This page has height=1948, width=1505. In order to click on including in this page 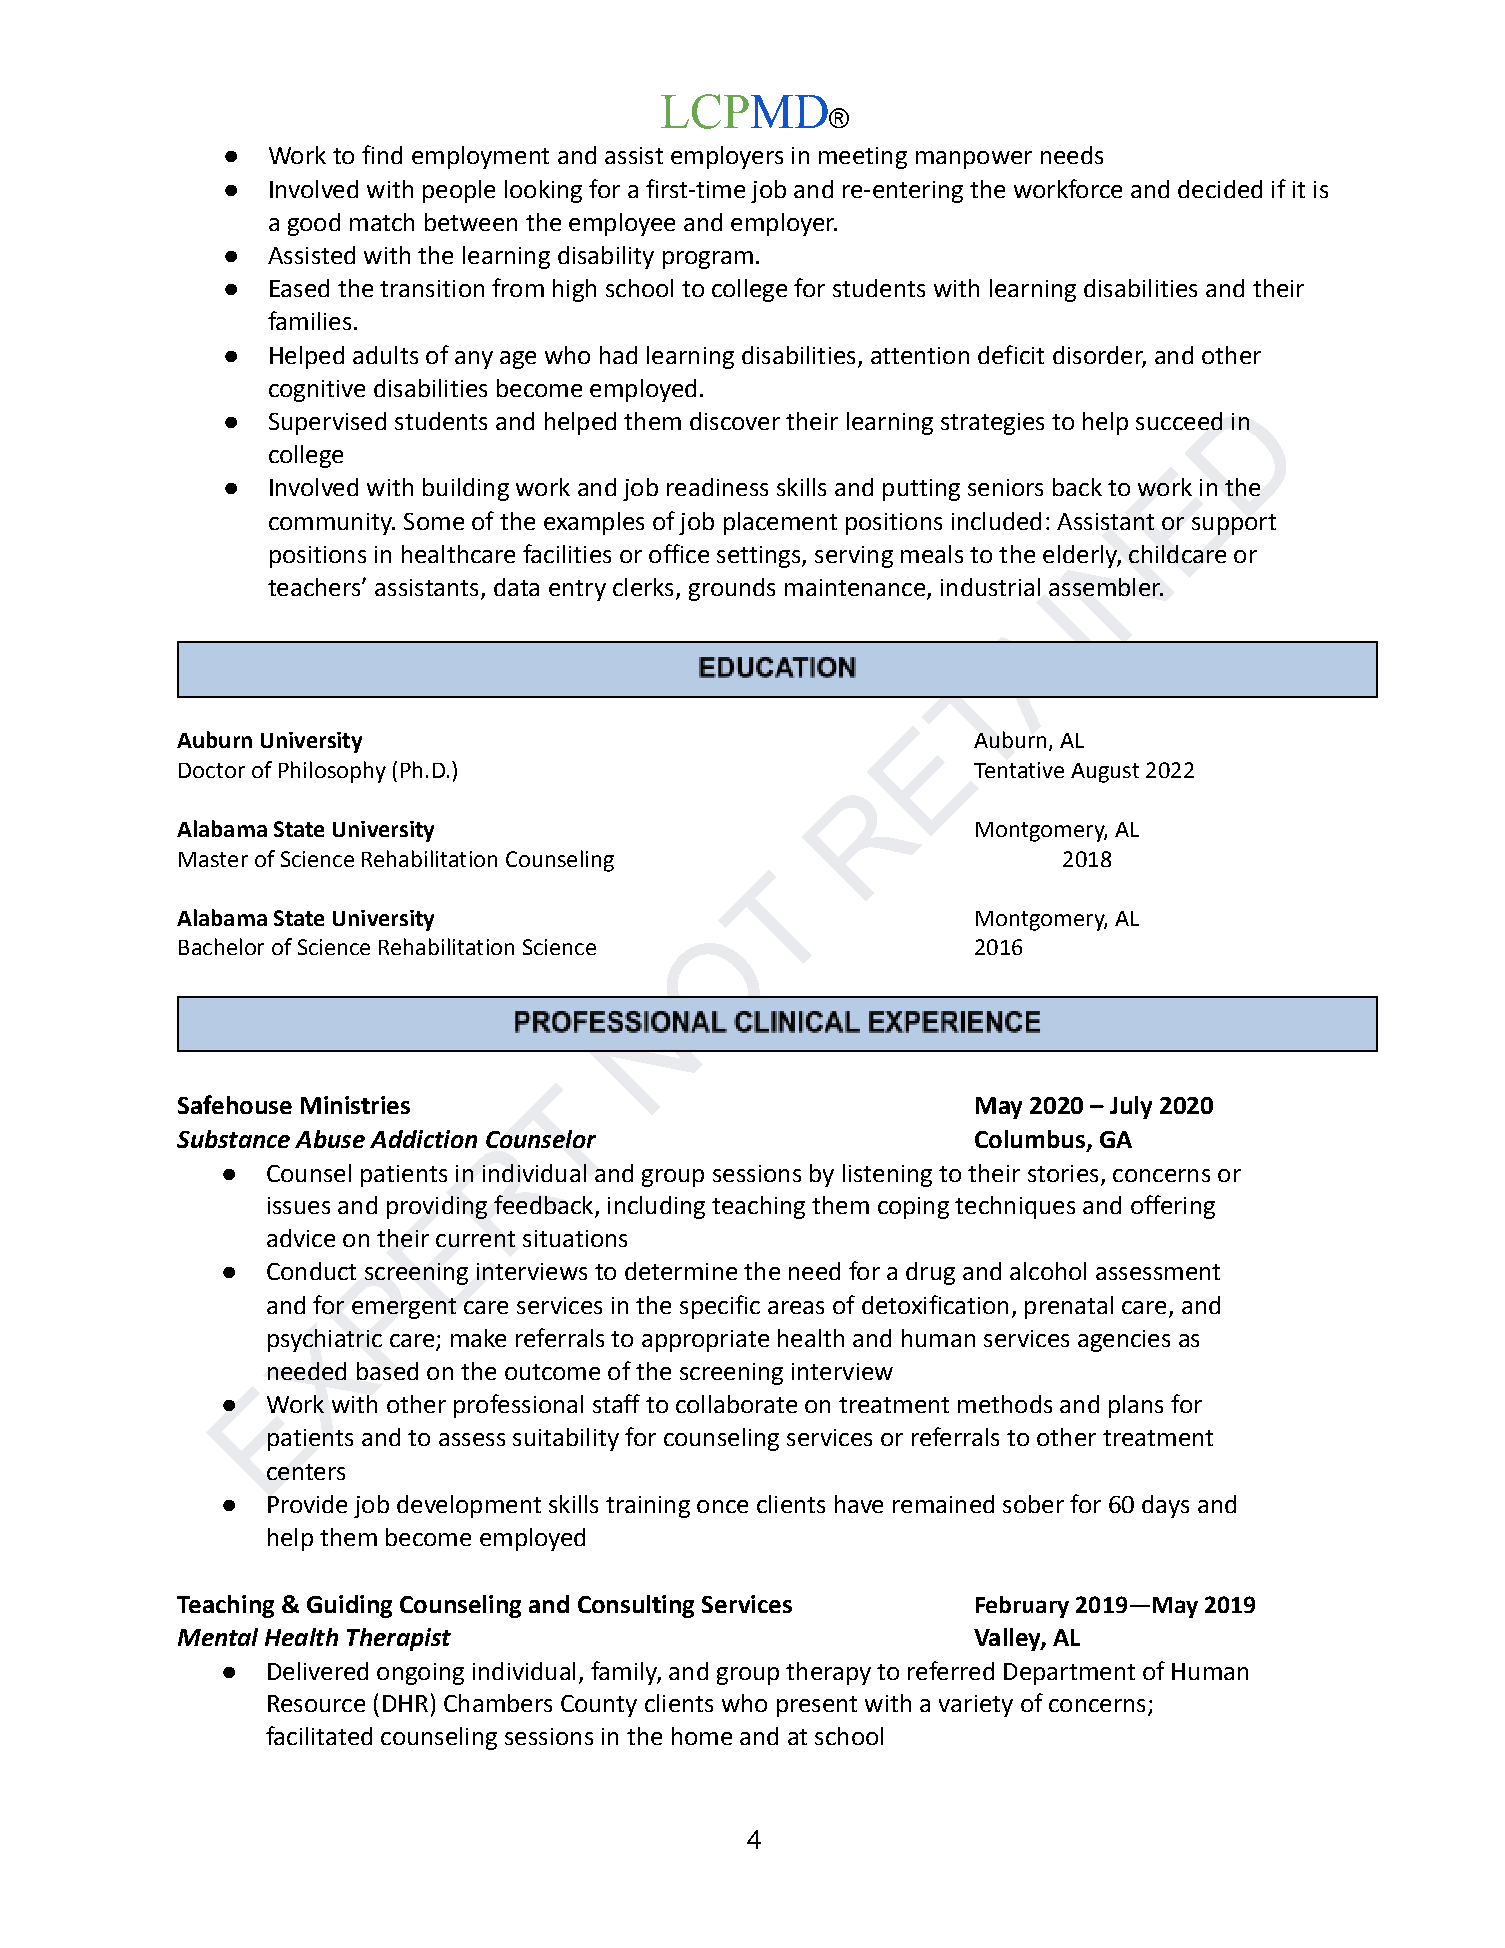, I will do `click(656, 1207)`.
